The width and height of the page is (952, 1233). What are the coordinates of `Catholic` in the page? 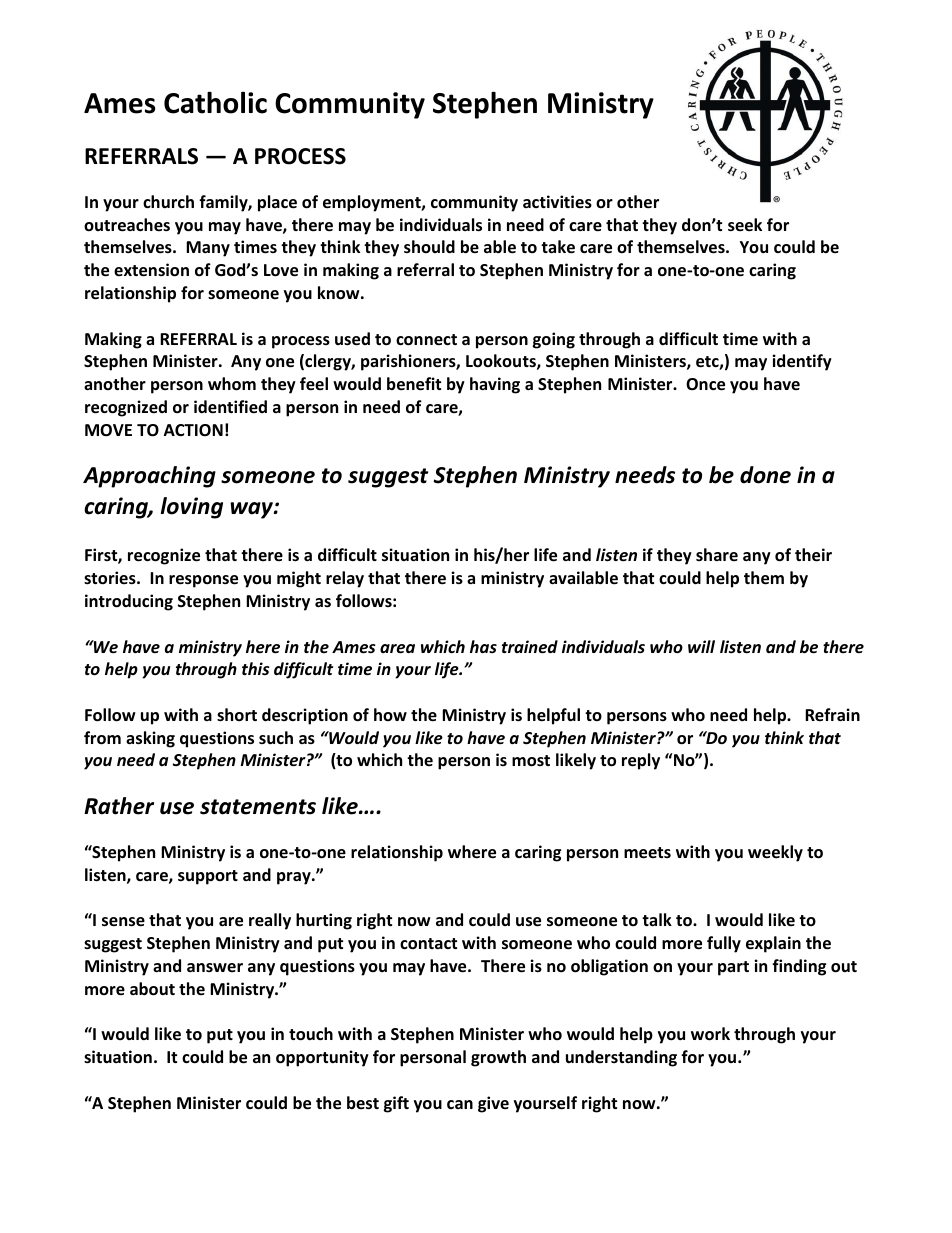 It's located at (215, 102).
